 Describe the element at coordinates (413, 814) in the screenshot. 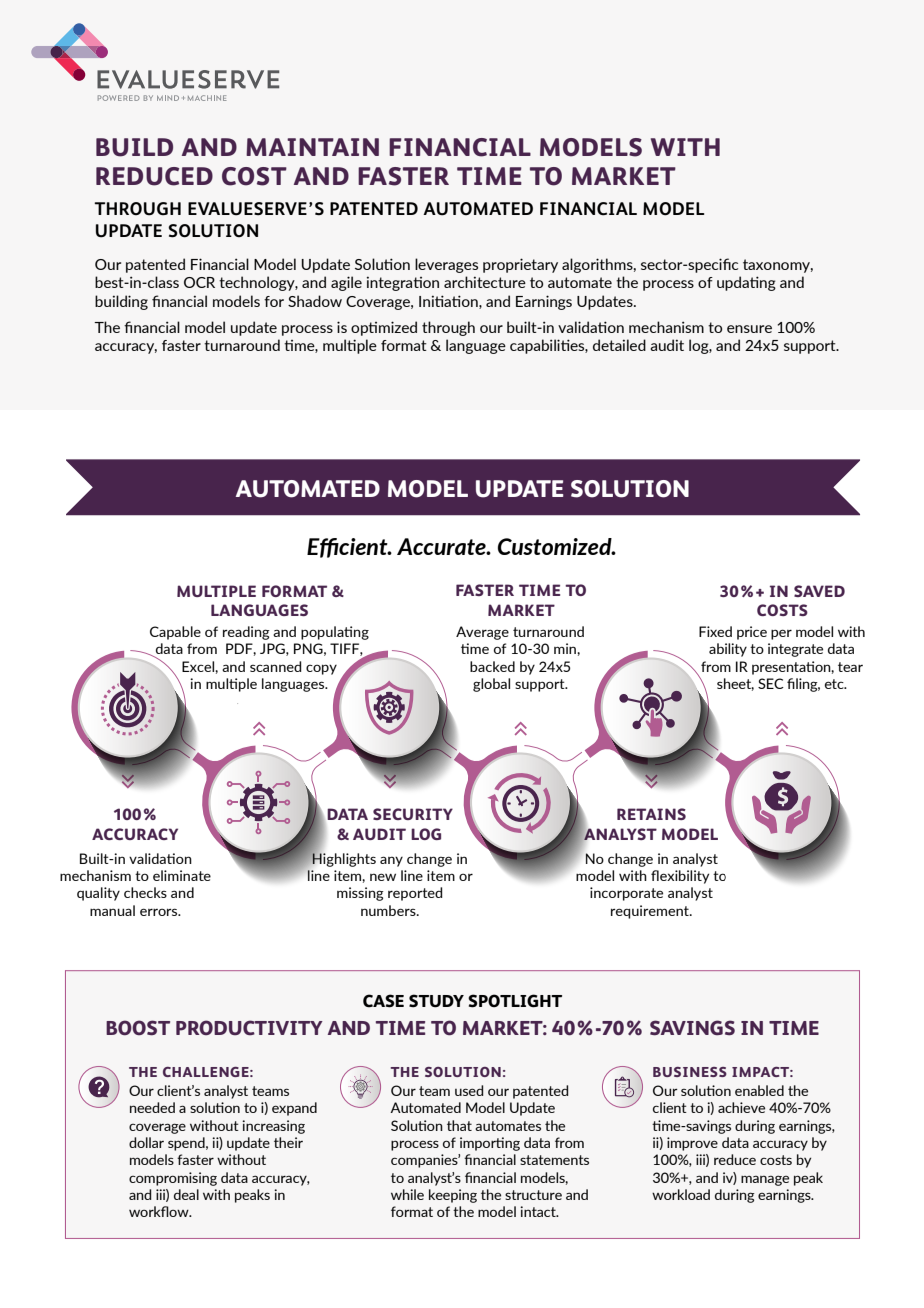

I see `SECURITY` at that location.
